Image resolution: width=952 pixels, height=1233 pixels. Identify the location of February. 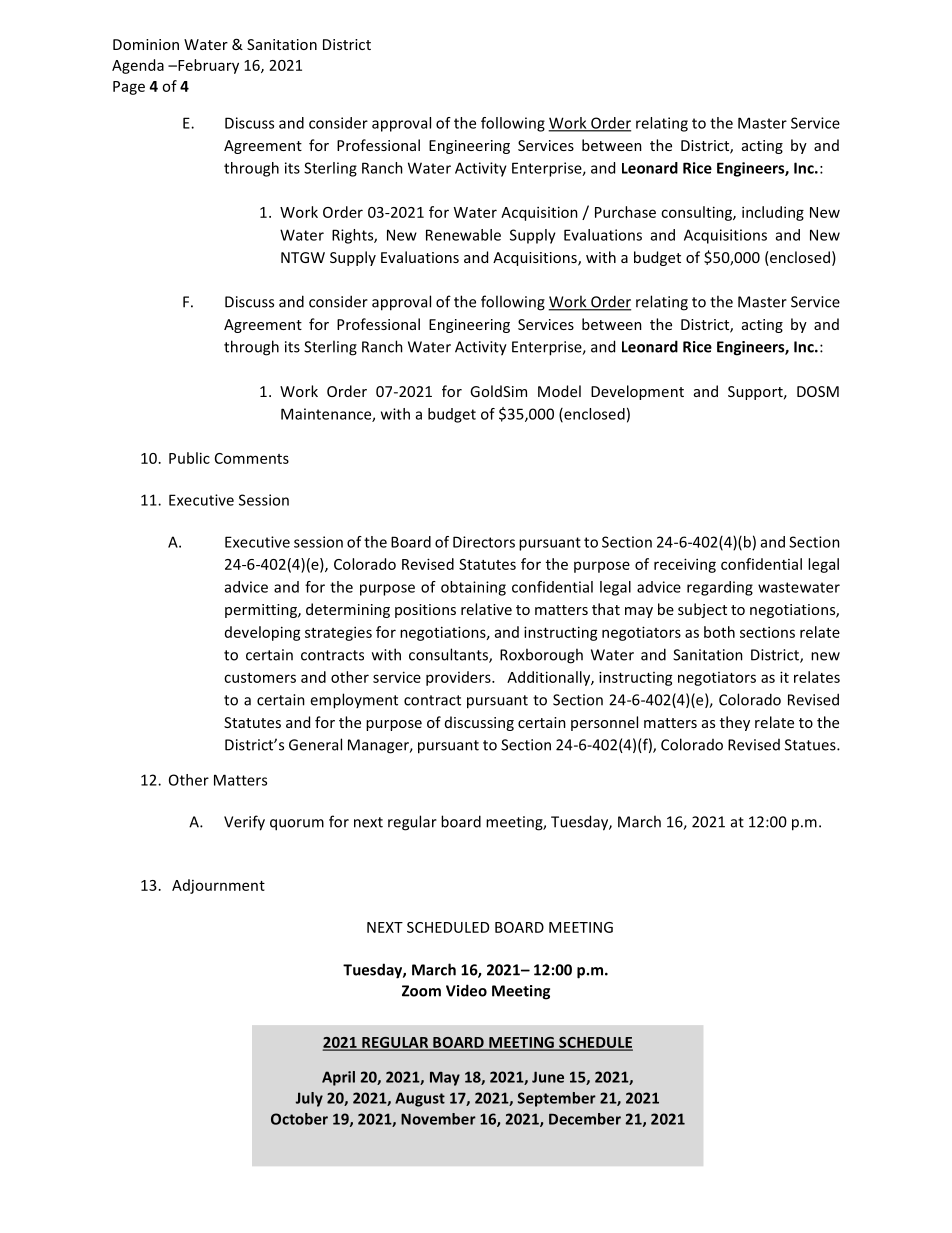
(207, 66).
